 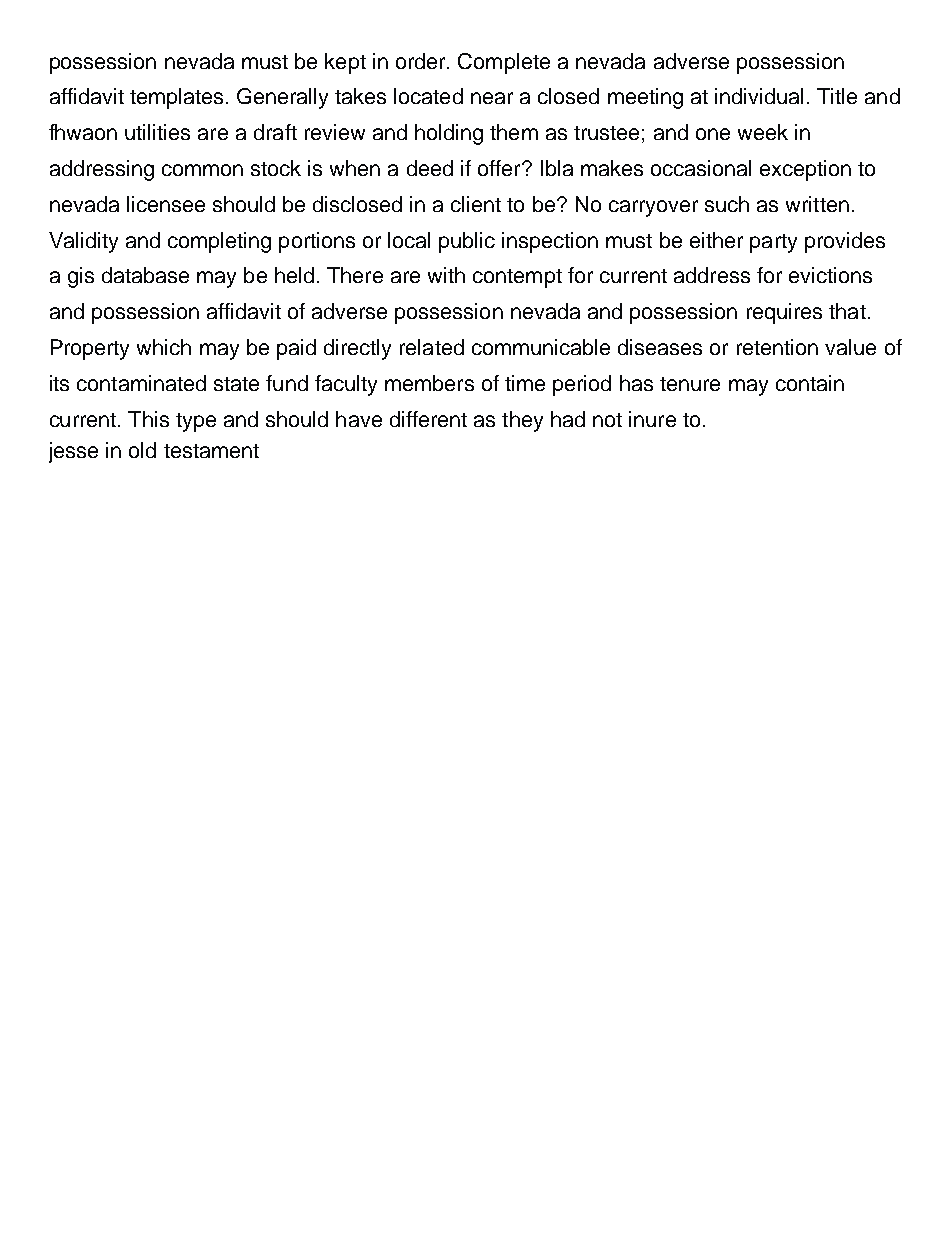 I want to click on which, so click(x=164, y=347).
